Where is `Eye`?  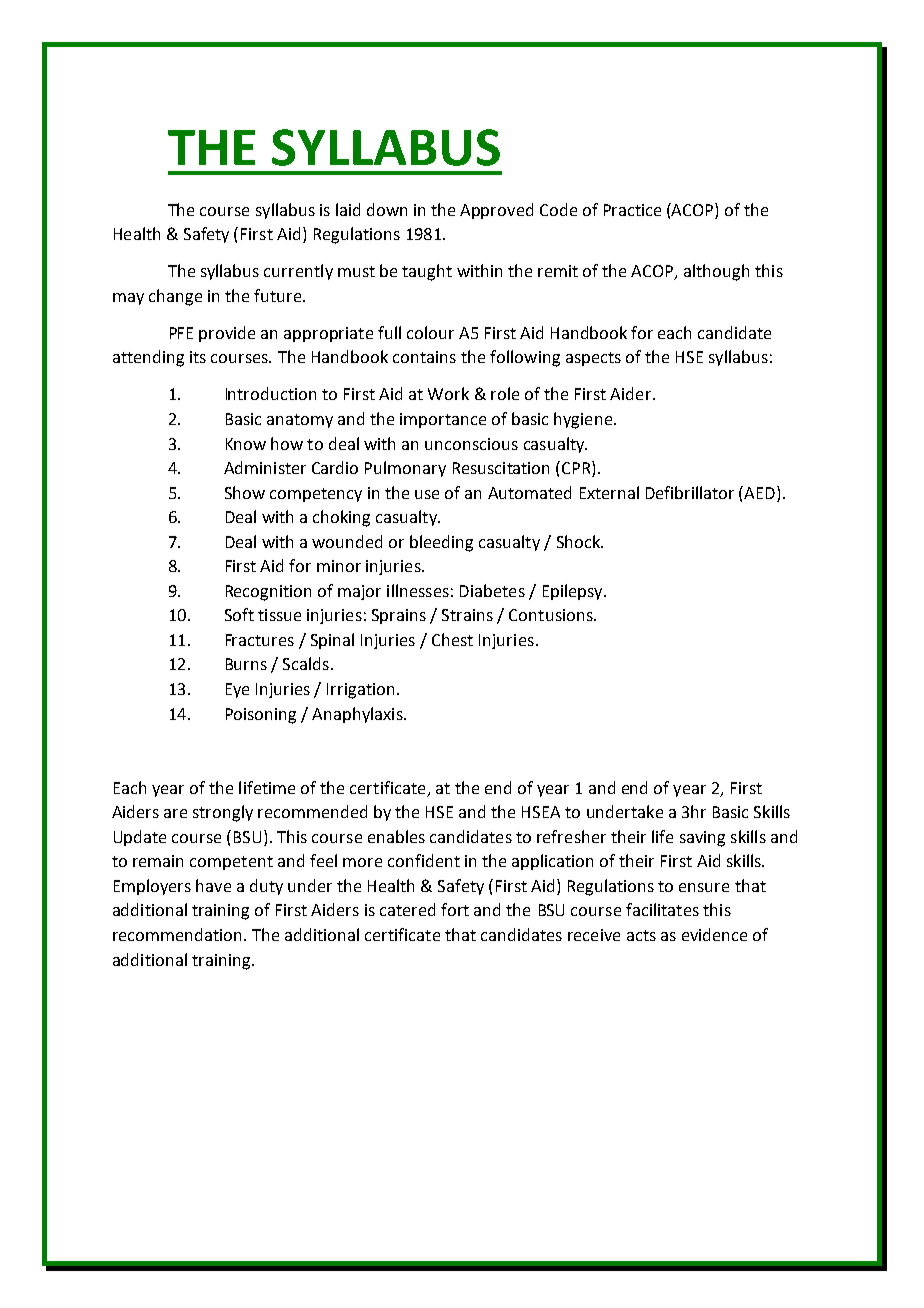 Eye is located at coordinates (237, 690).
